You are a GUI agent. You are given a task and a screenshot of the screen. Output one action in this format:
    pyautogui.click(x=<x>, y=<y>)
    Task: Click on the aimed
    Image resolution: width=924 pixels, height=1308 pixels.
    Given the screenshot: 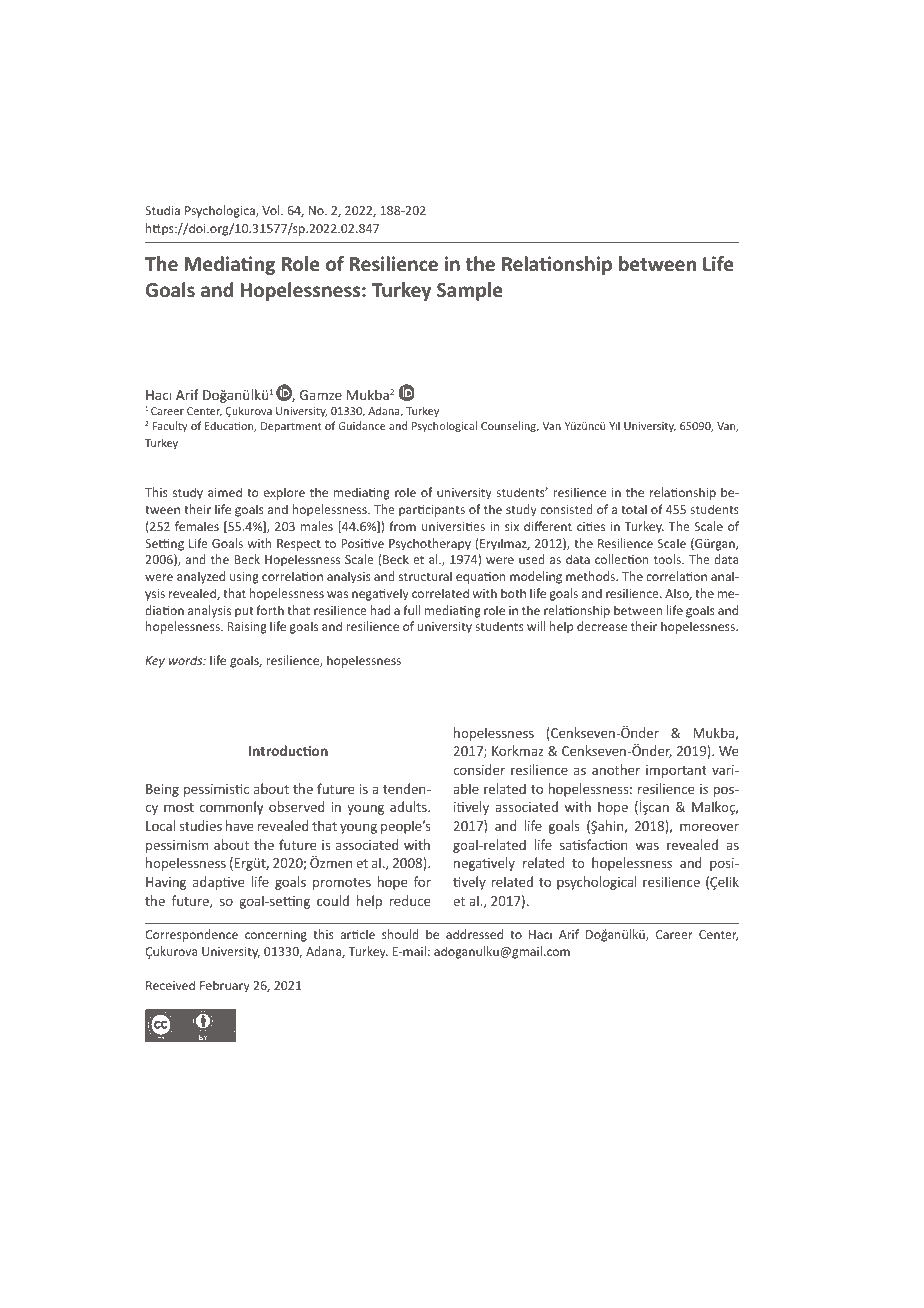 What is the action you would take?
    pyautogui.click(x=225, y=492)
